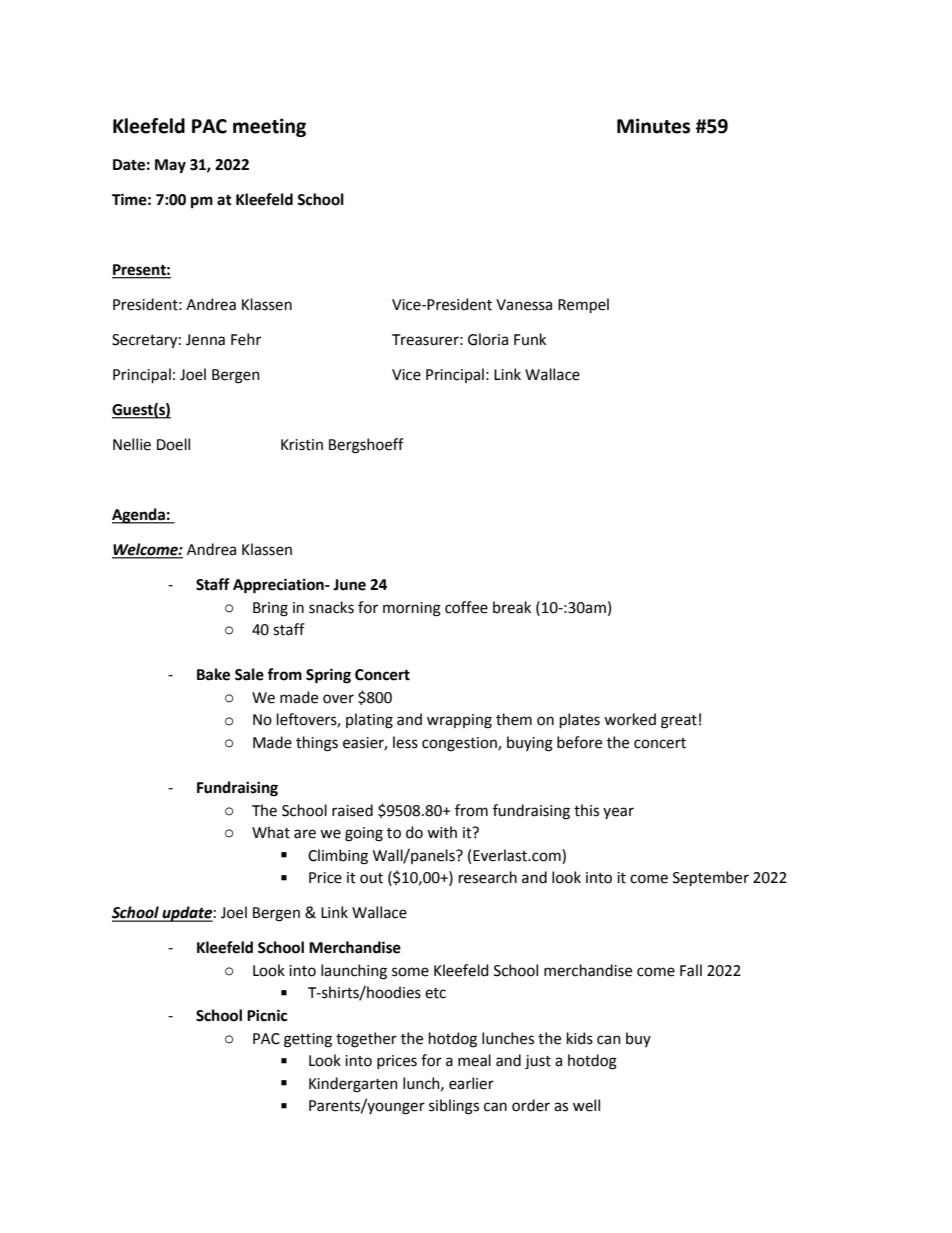  Describe the element at coordinates (267, 1015) in the screenshot. I see `Picnic` at that location.
